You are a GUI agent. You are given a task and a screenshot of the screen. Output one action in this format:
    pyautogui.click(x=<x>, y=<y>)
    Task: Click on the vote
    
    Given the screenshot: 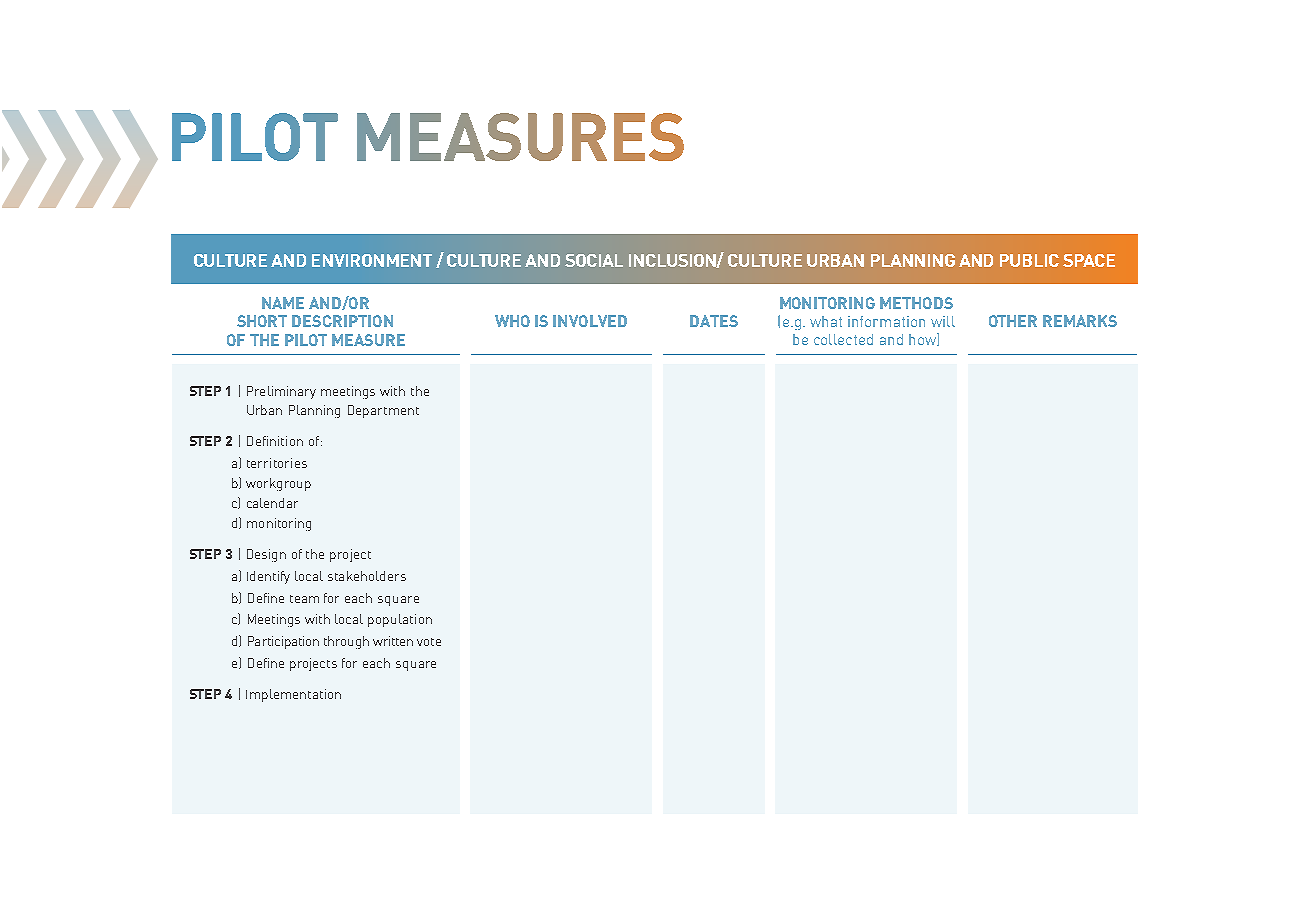 What is the action you would take?
    pyautogui.click(x=429, y=642)
